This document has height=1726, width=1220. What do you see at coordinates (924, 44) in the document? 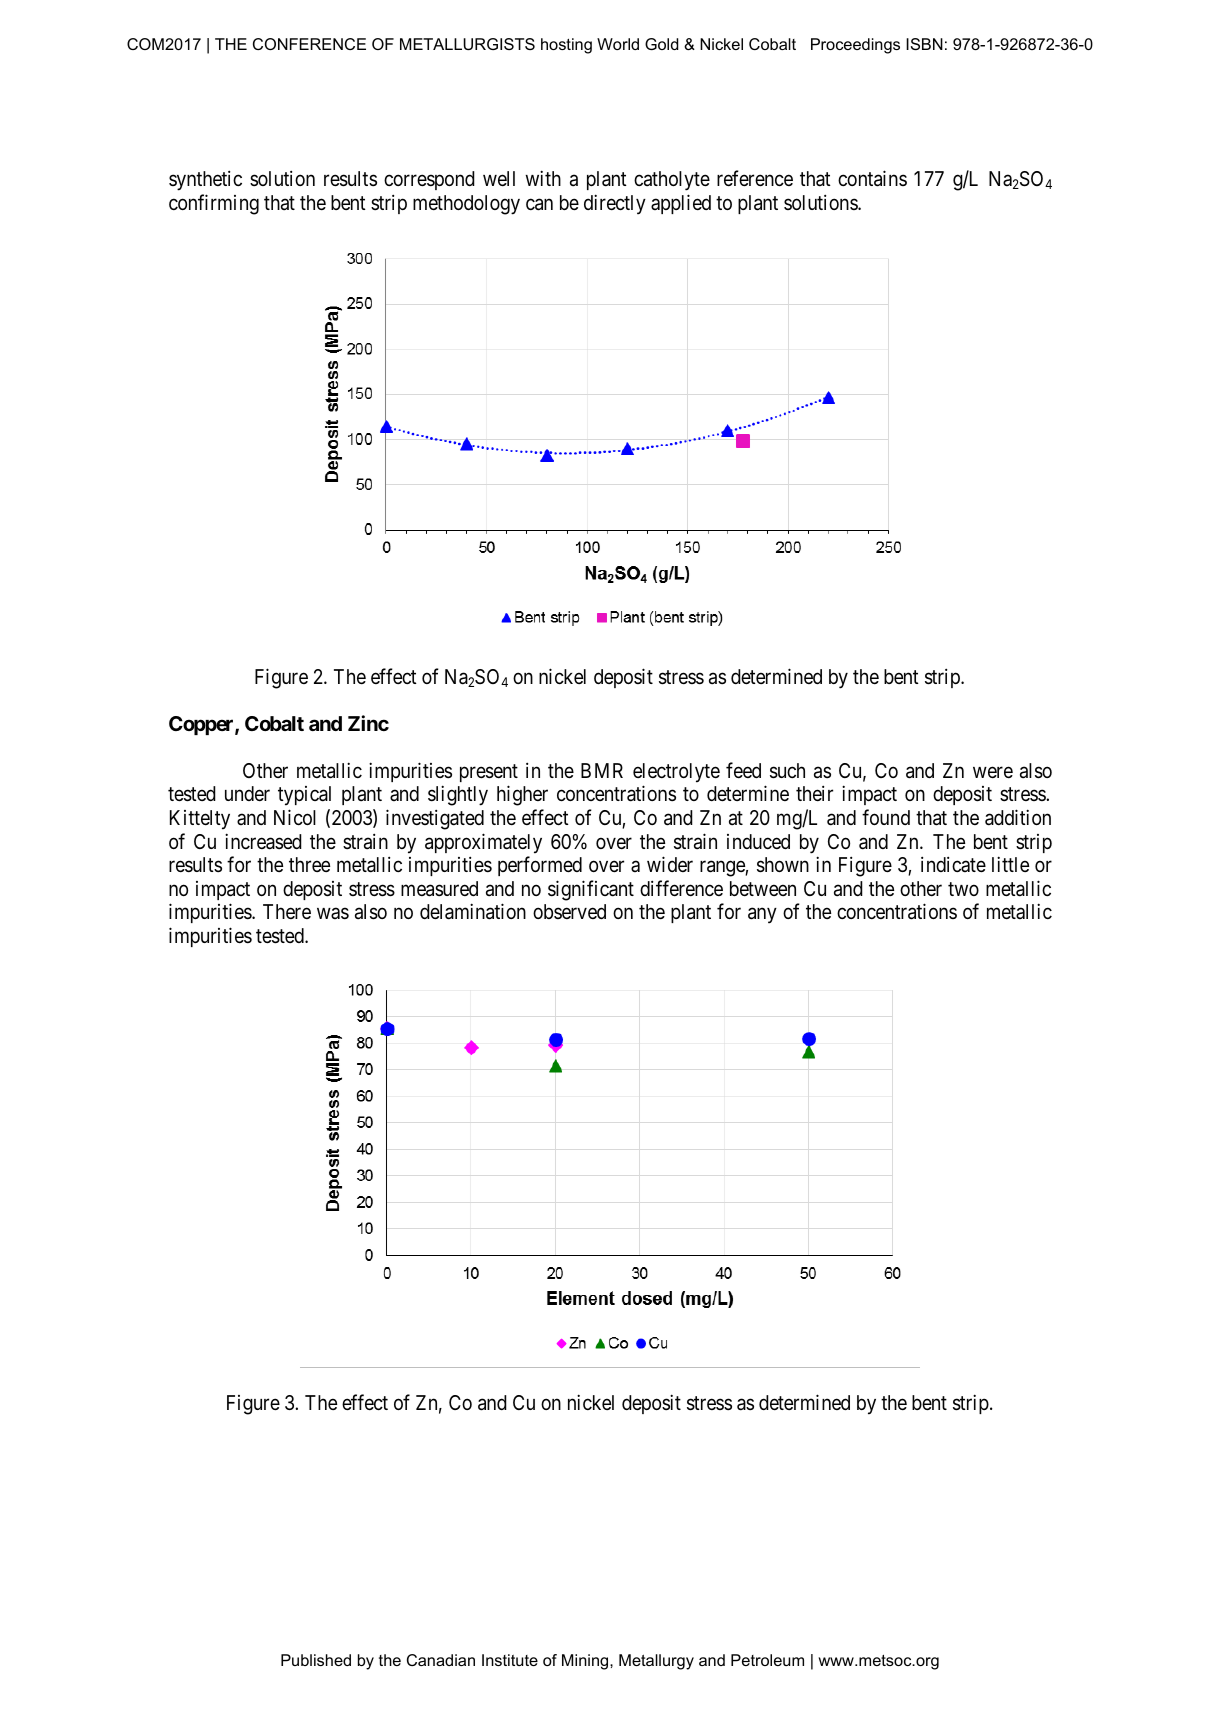
I see `ISBN` at bounding box center [924, 44].
